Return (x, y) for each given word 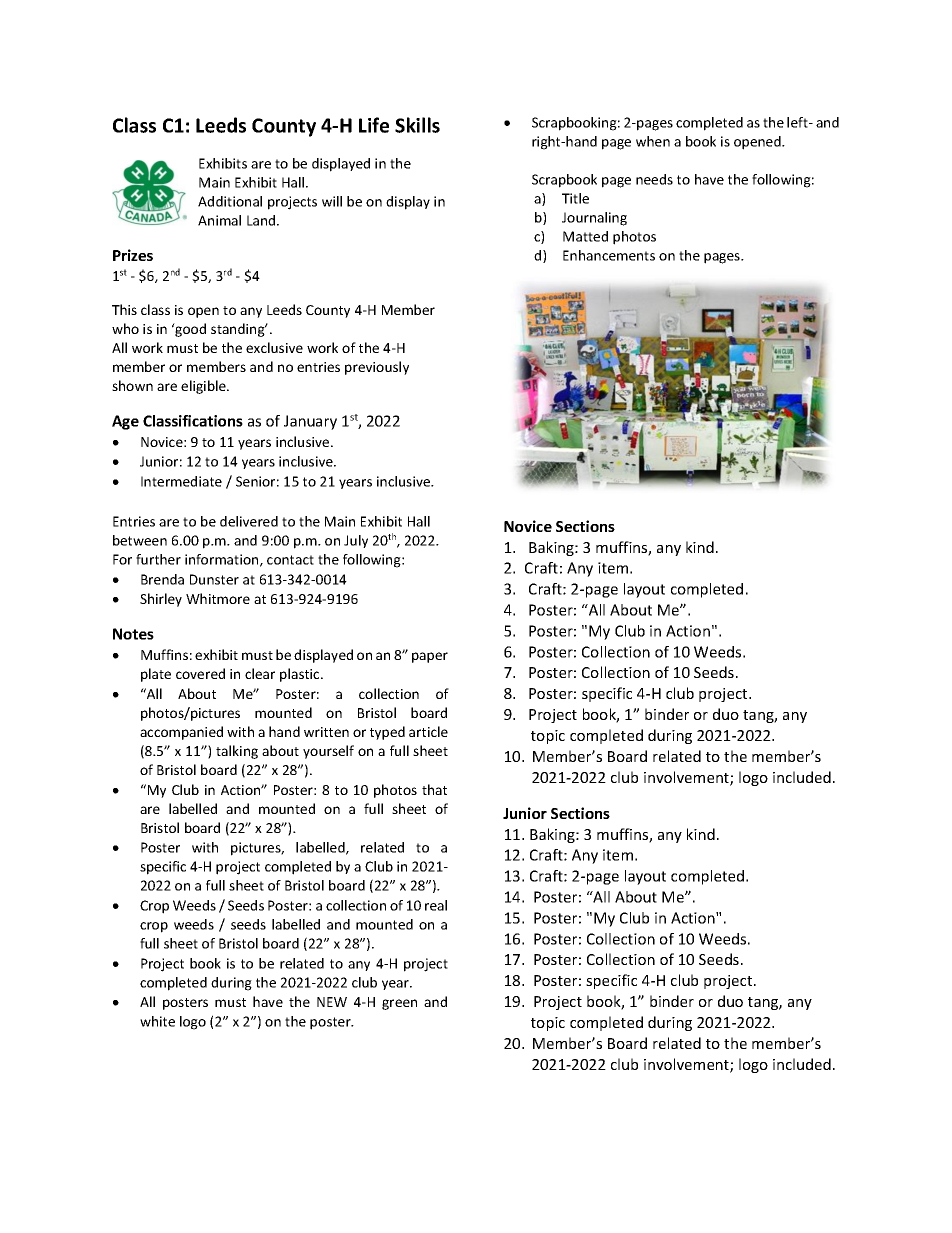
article (428, 731)
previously (377, 368)
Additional (230, 201)
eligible (204, 387)
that (434, 789)
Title (575, 198)
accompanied (181, 733)
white (157, 1021)
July (356, 541)
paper (430, 657)
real (436, 905)
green (399, 1004)
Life (374, 125)
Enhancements (609, 255)
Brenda (162, 579)
